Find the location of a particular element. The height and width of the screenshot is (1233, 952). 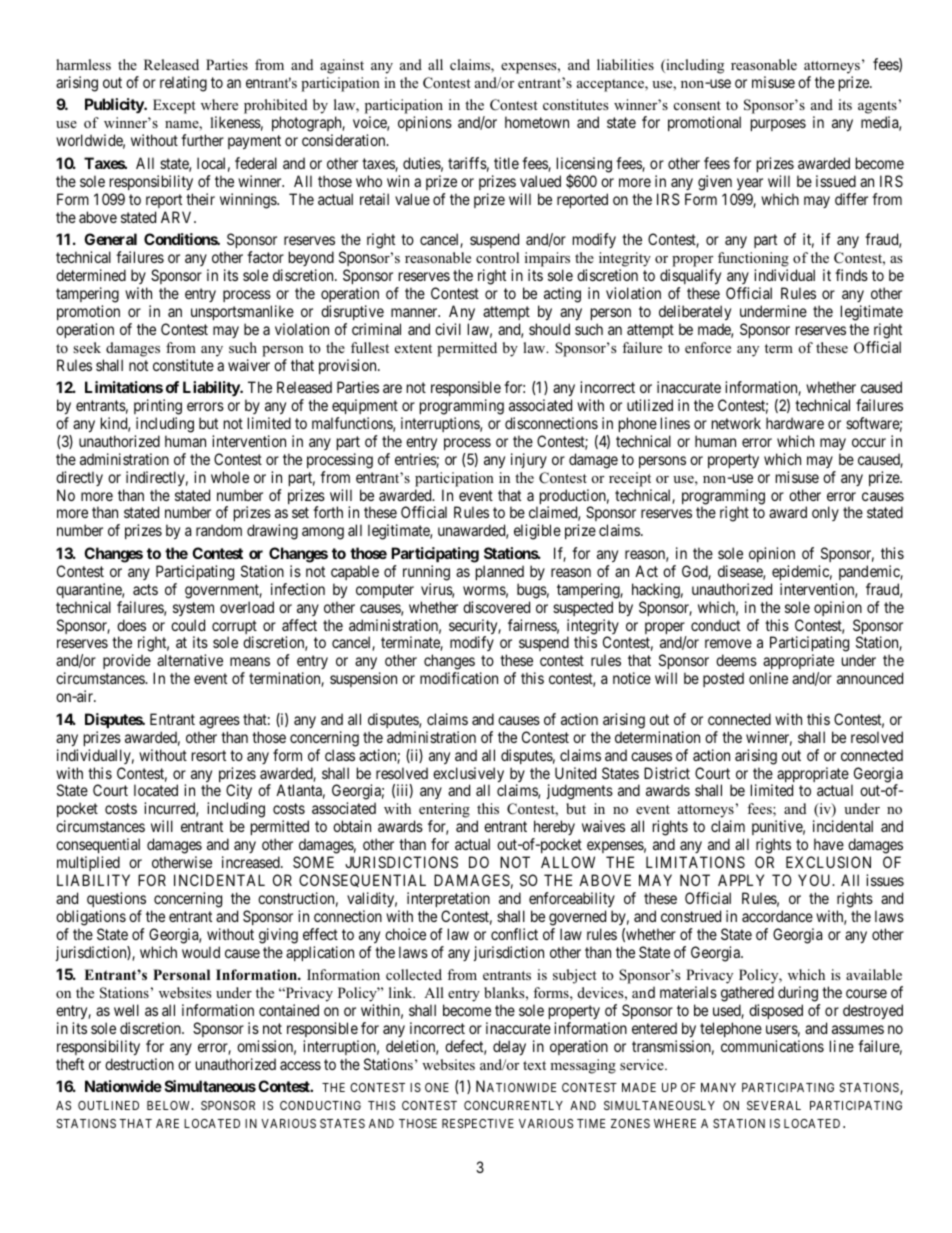

deems is located at coordinates (736, 660).
